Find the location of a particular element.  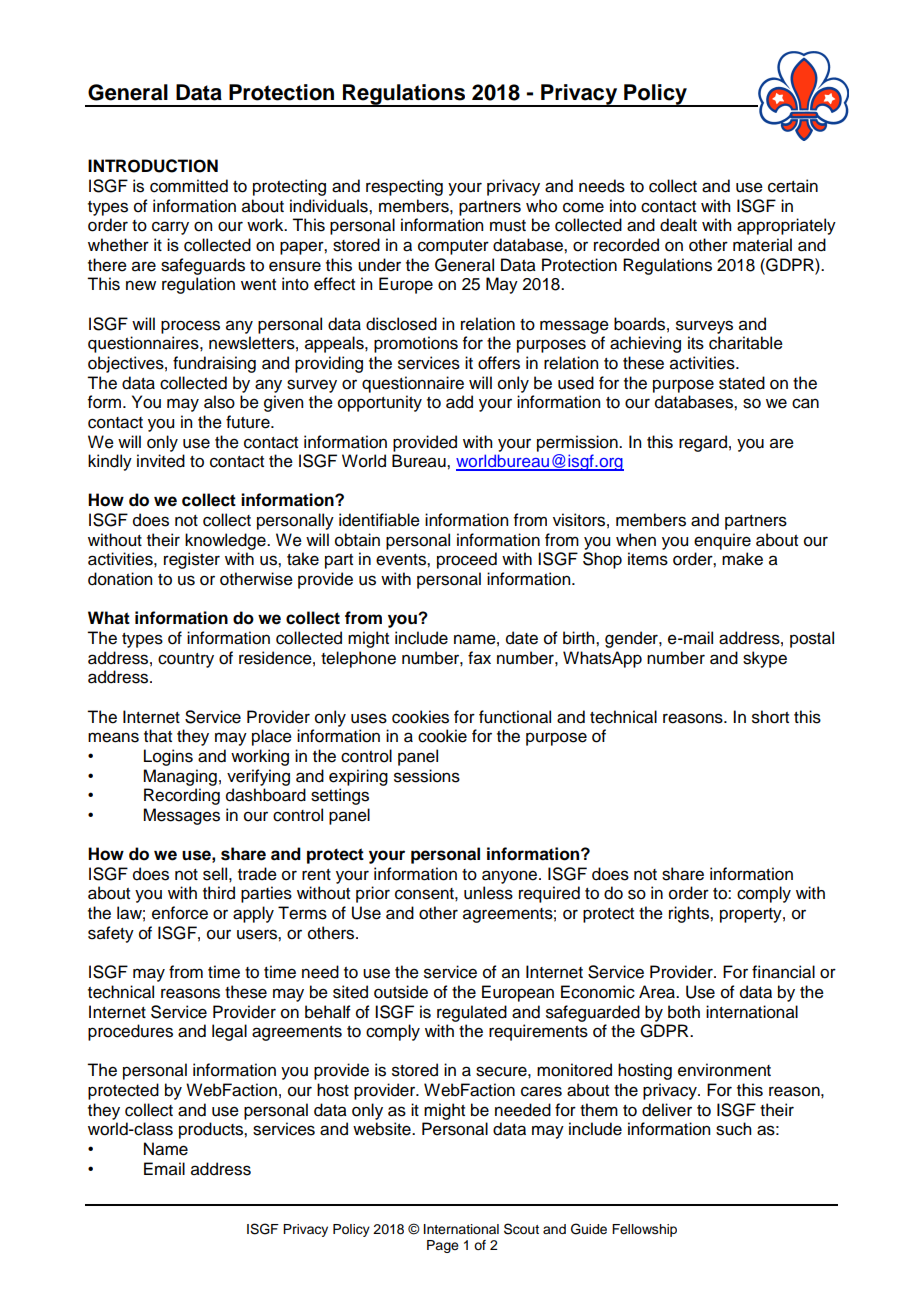

short is located at coordinates (770, 717).
